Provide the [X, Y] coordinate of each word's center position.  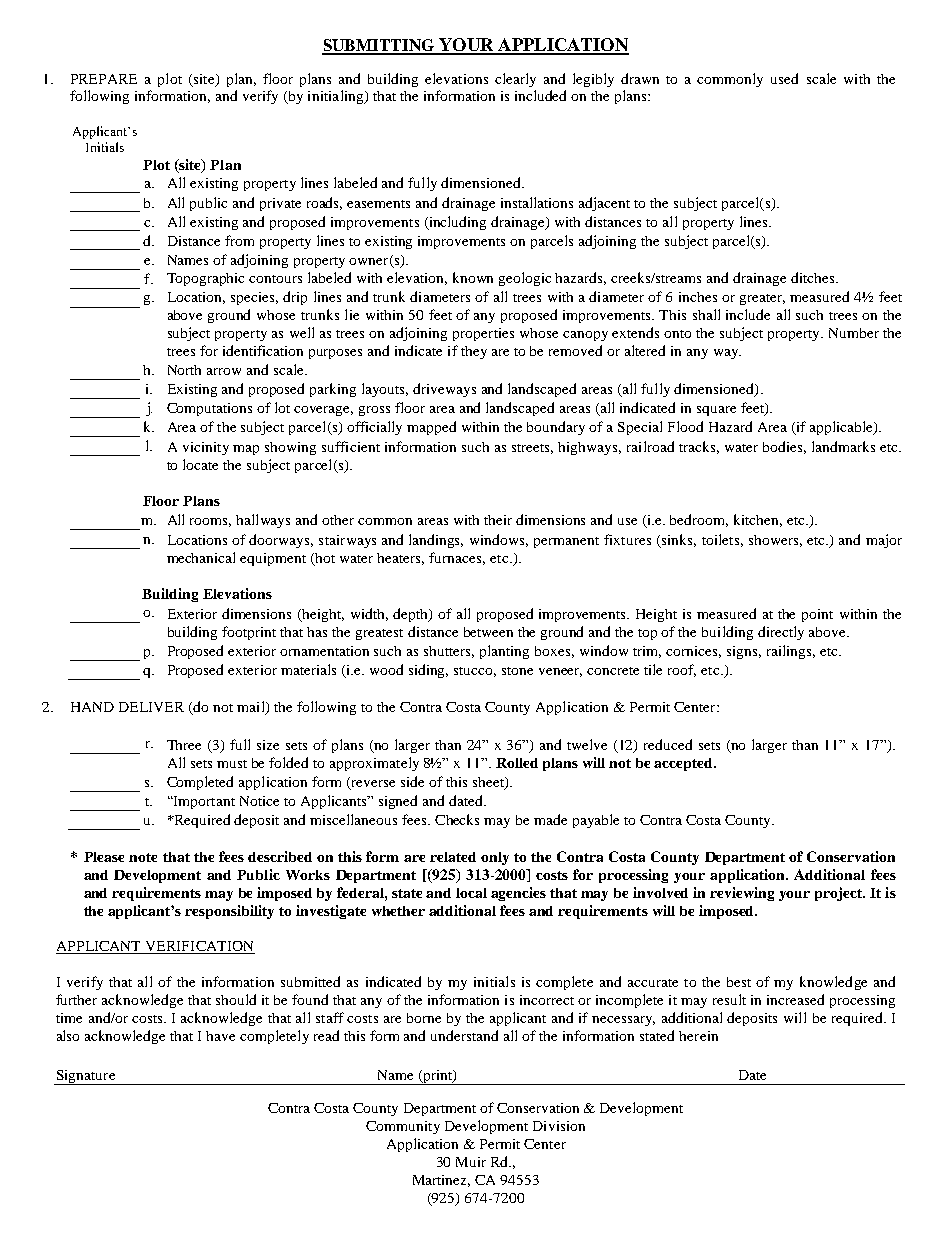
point [817, 615]
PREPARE [104, 79]
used [784, 78]
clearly [515, 80]
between [488, 632]
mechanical [201, 557]
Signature [86, 1077]
